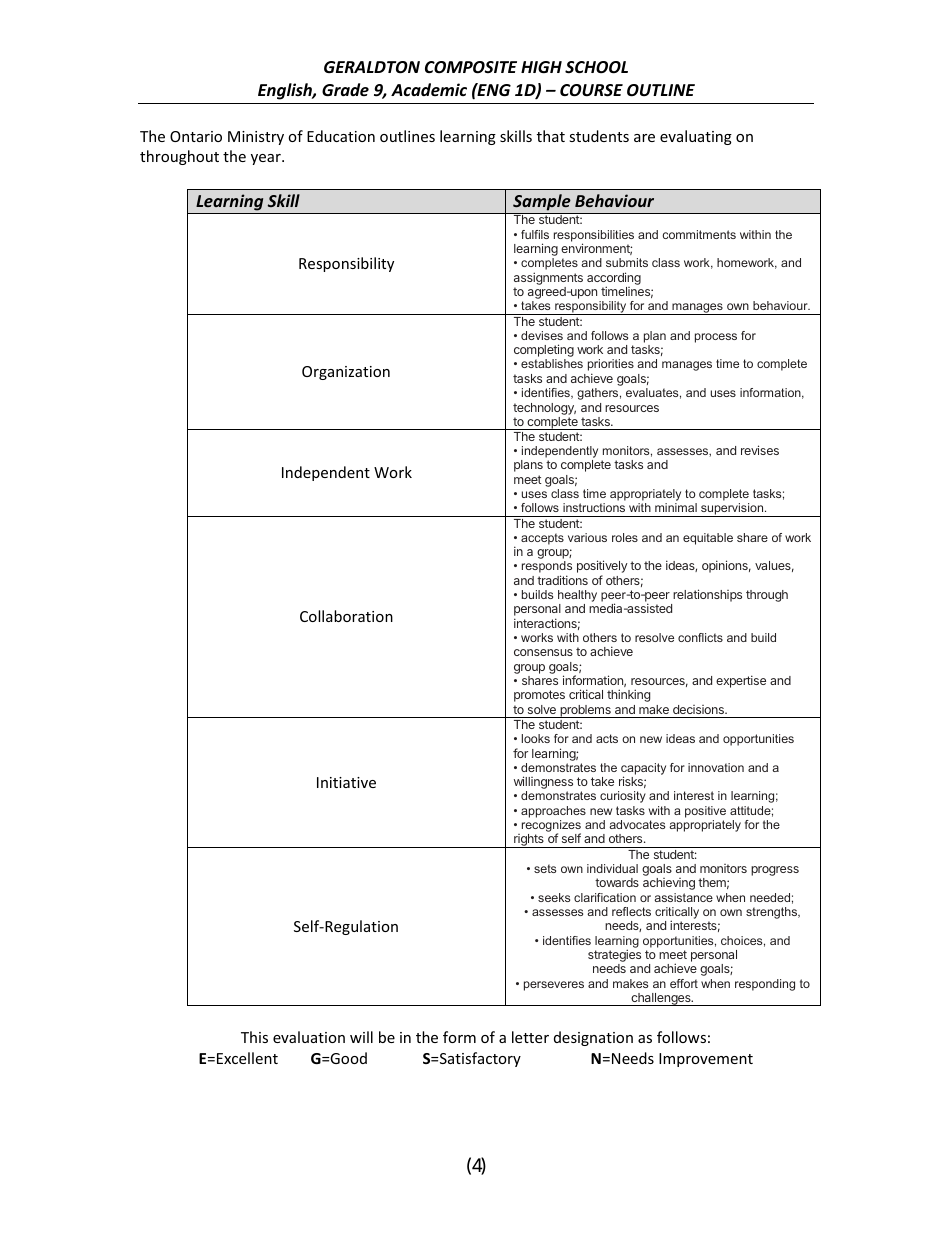 Image resolution: width=952 pixels, height=1233 pixels. What do you see at coordinates (696, 137) in the screenshot?
I see `evaluating` at bounding box center [696, 137].
